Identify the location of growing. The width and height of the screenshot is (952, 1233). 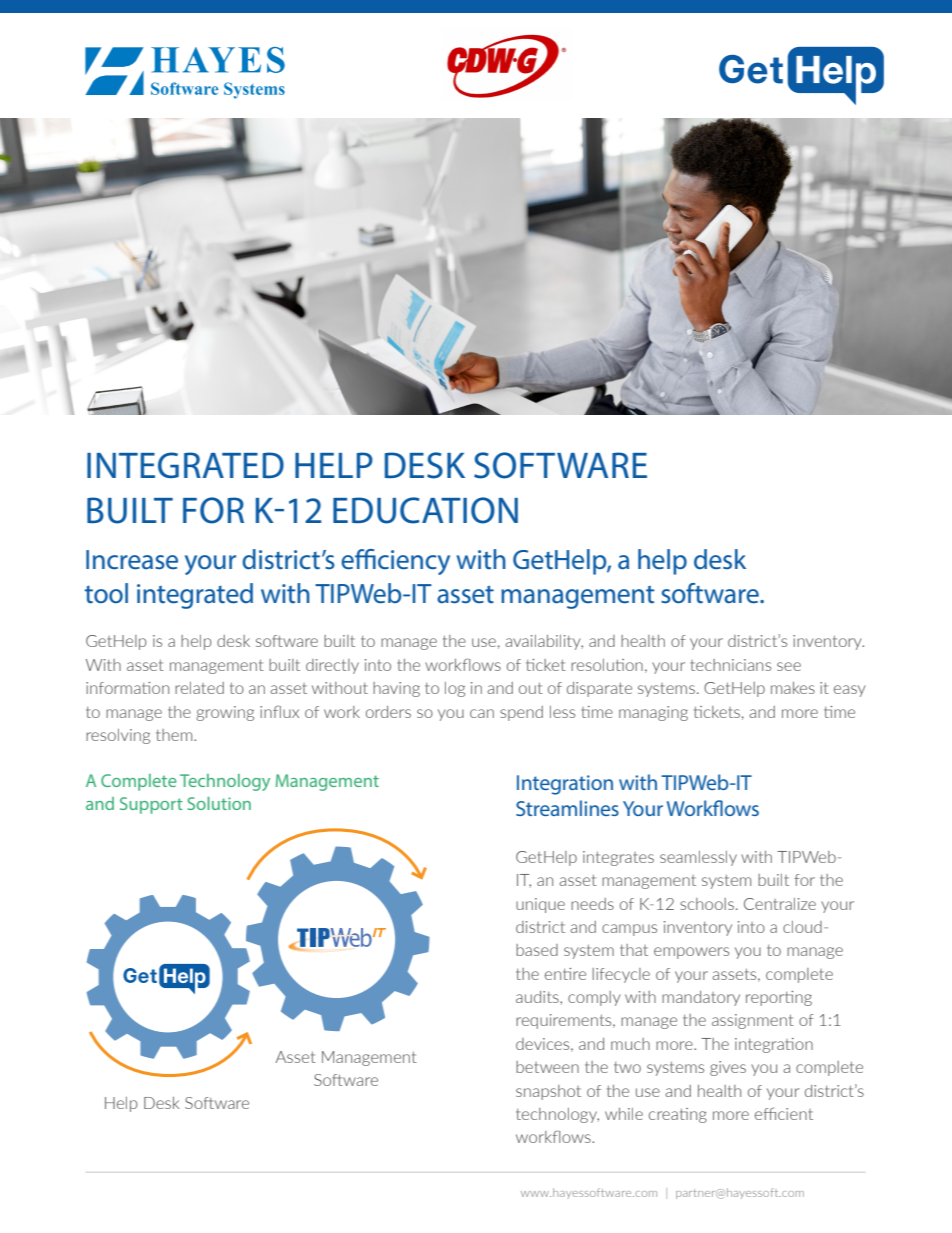
(225, 713).
